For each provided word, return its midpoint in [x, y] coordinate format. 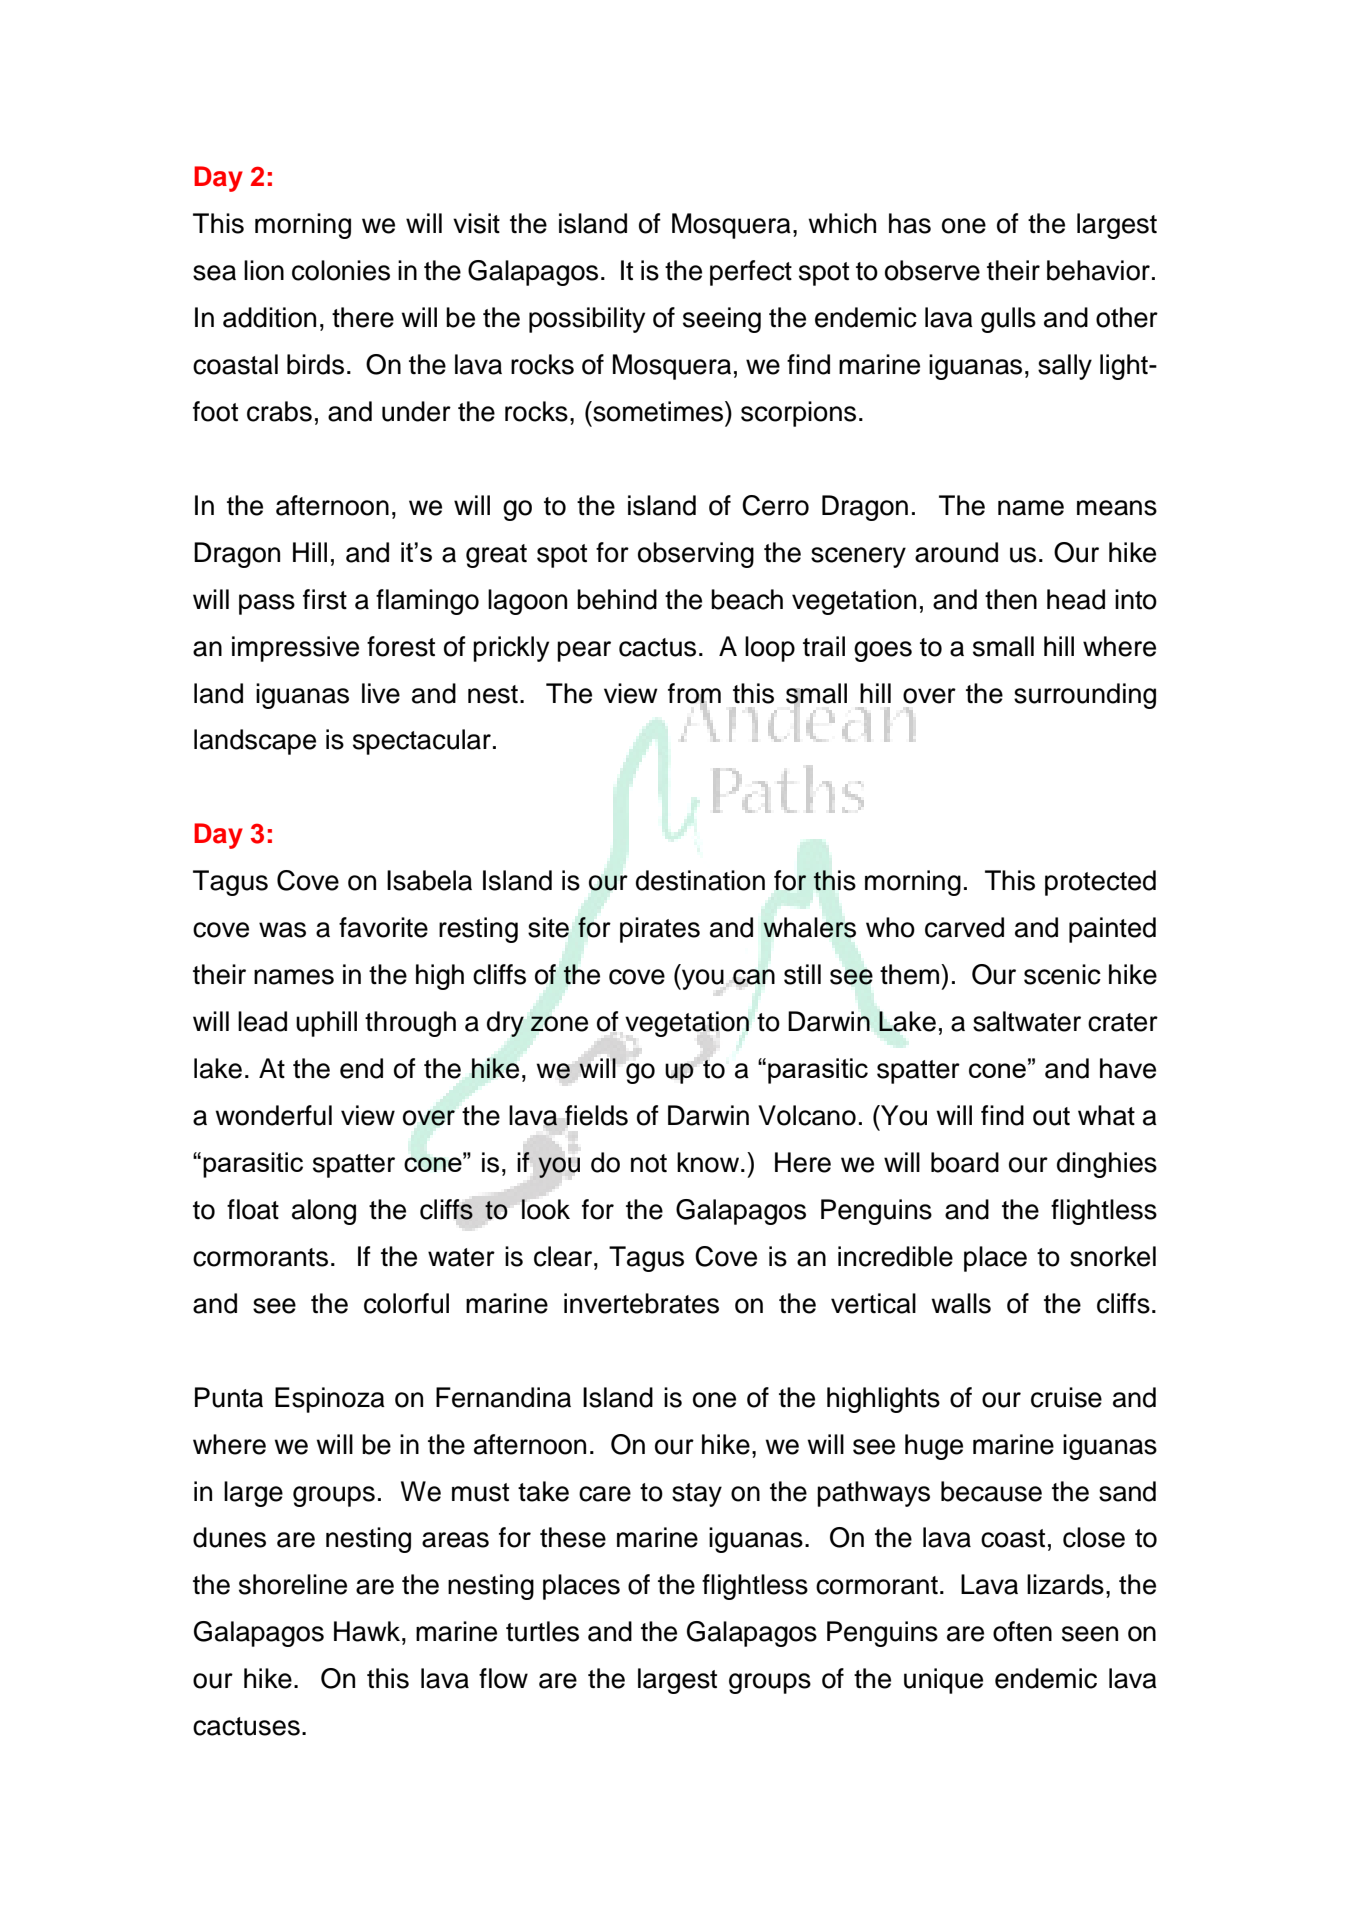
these [573, 1537]
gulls [1008, 320]
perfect [751, 273]
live [381, 693]
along [324, 1212]
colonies [341, 270]
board [965, 1162]
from [694, 694]
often [1022, 1631]
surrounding [1085, 696]
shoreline [293, 1584]
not [649, 1163]
